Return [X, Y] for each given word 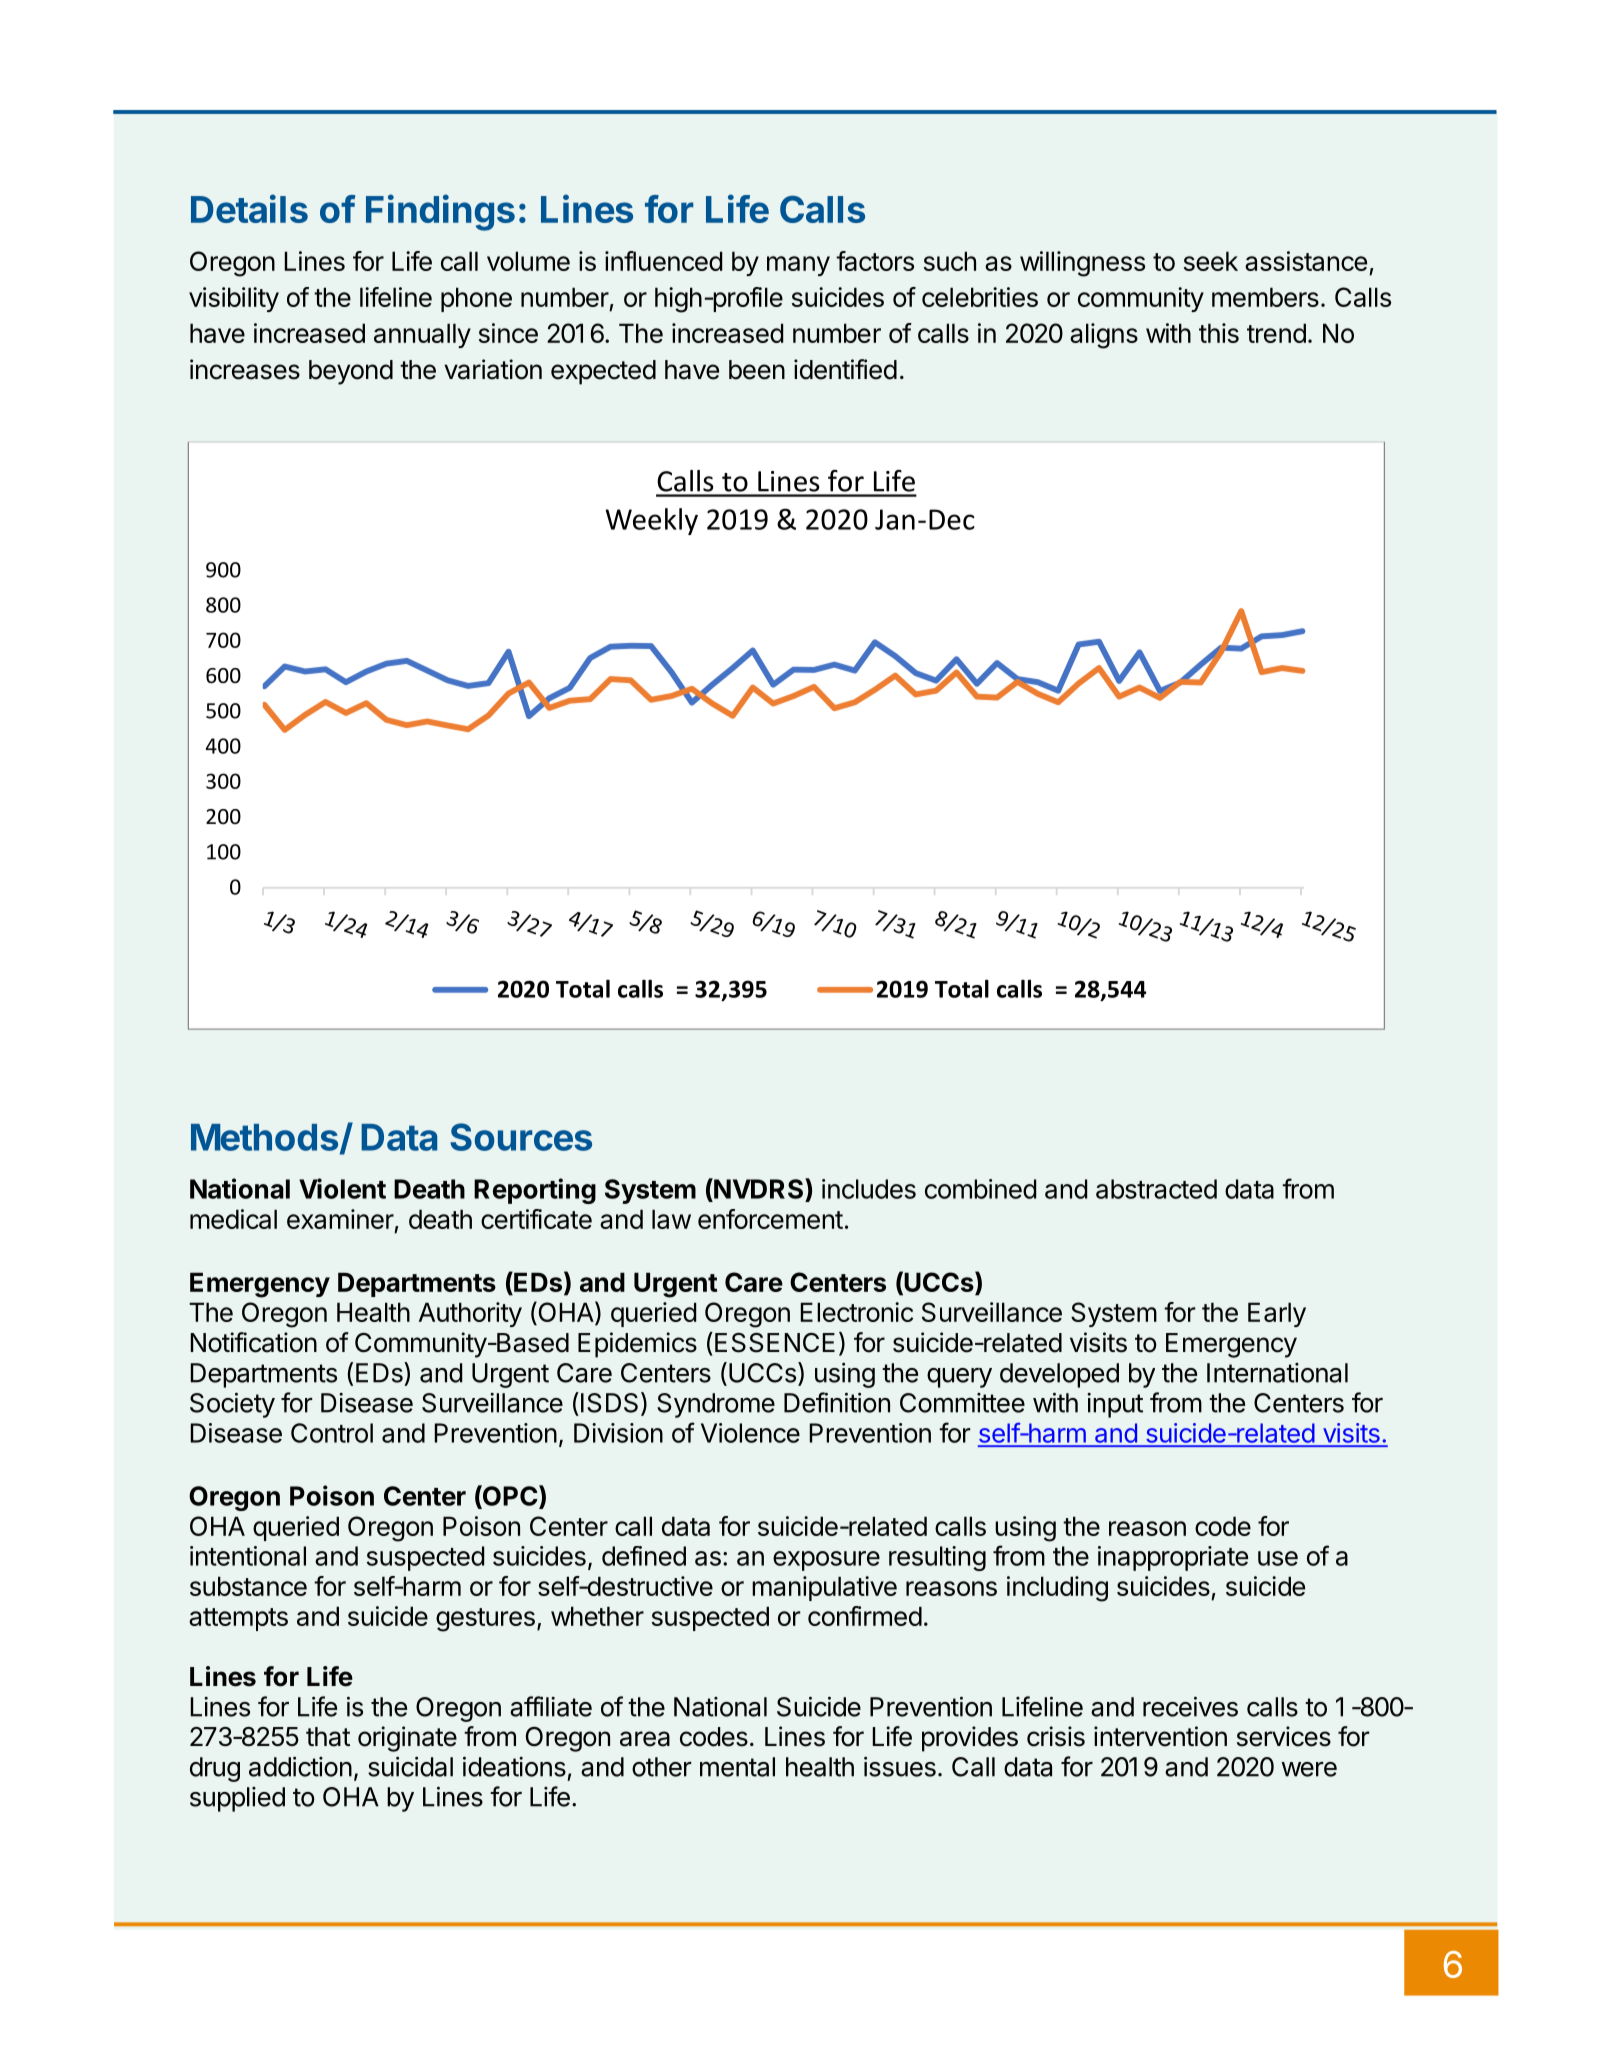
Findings [440, 212]
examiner [340, 1219]
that [328, 1737]
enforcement [770, 1219]
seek [1211, 261]
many [798, 266]
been [757, 370]
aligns [1104, 336]
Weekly [651, 521]
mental [737, 1767]
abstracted [1156, 1189]
